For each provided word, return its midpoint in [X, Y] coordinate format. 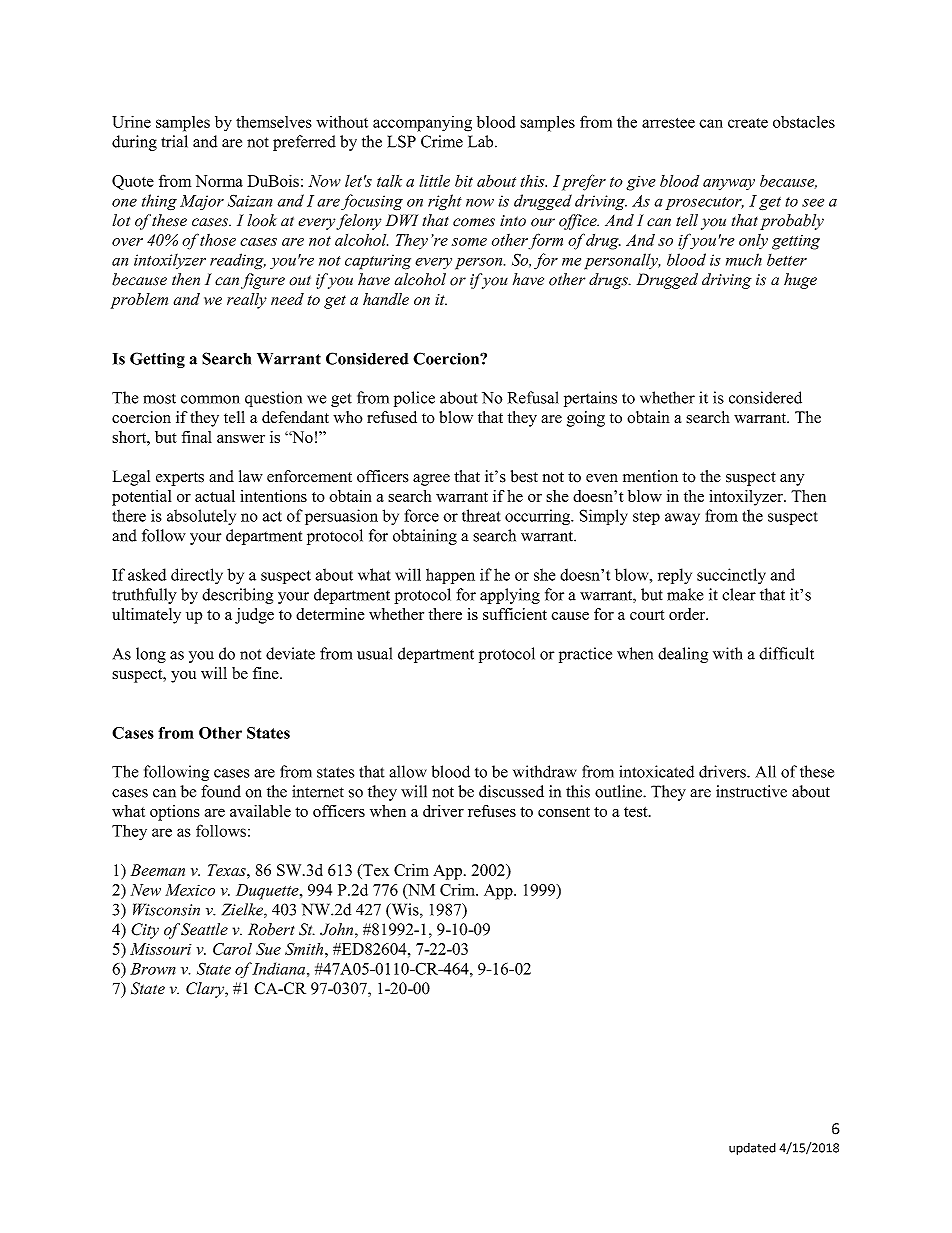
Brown [153, 969]
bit [464, 181]
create [748, 123]
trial [174, 141]
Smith [305, 949]
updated [752, 1149]
